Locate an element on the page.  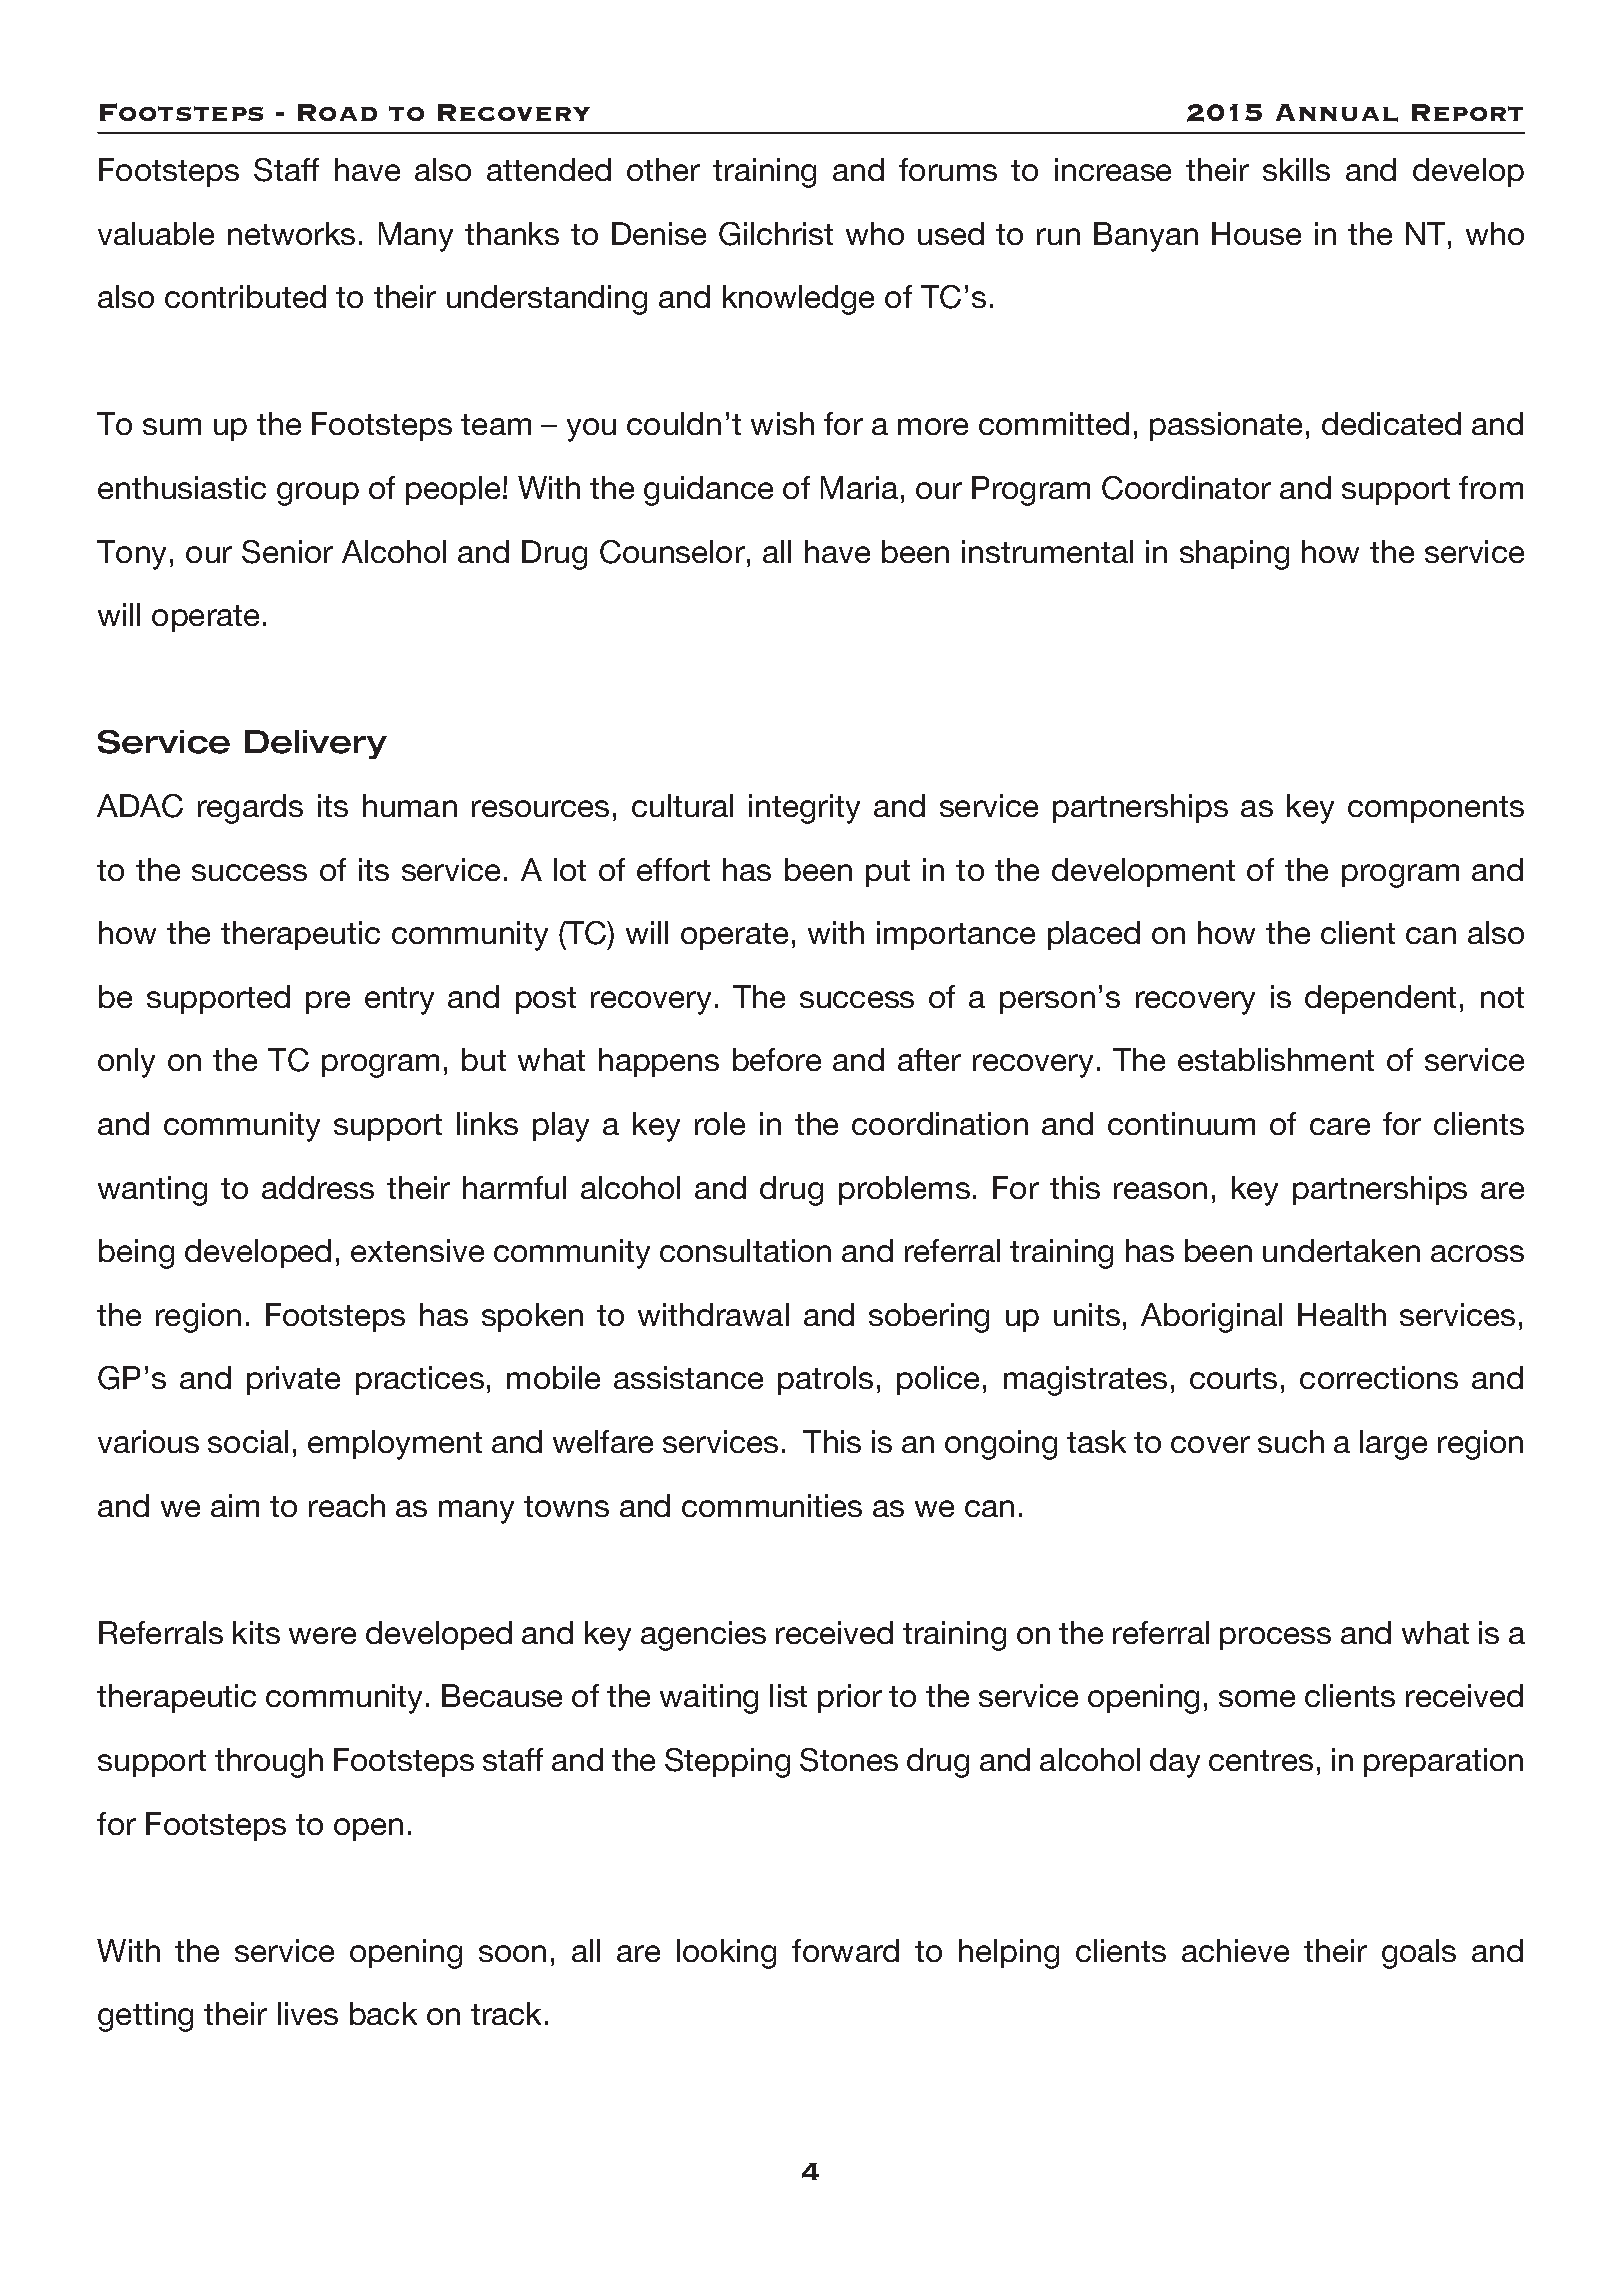
networks is located at coordinates (291, 233).
